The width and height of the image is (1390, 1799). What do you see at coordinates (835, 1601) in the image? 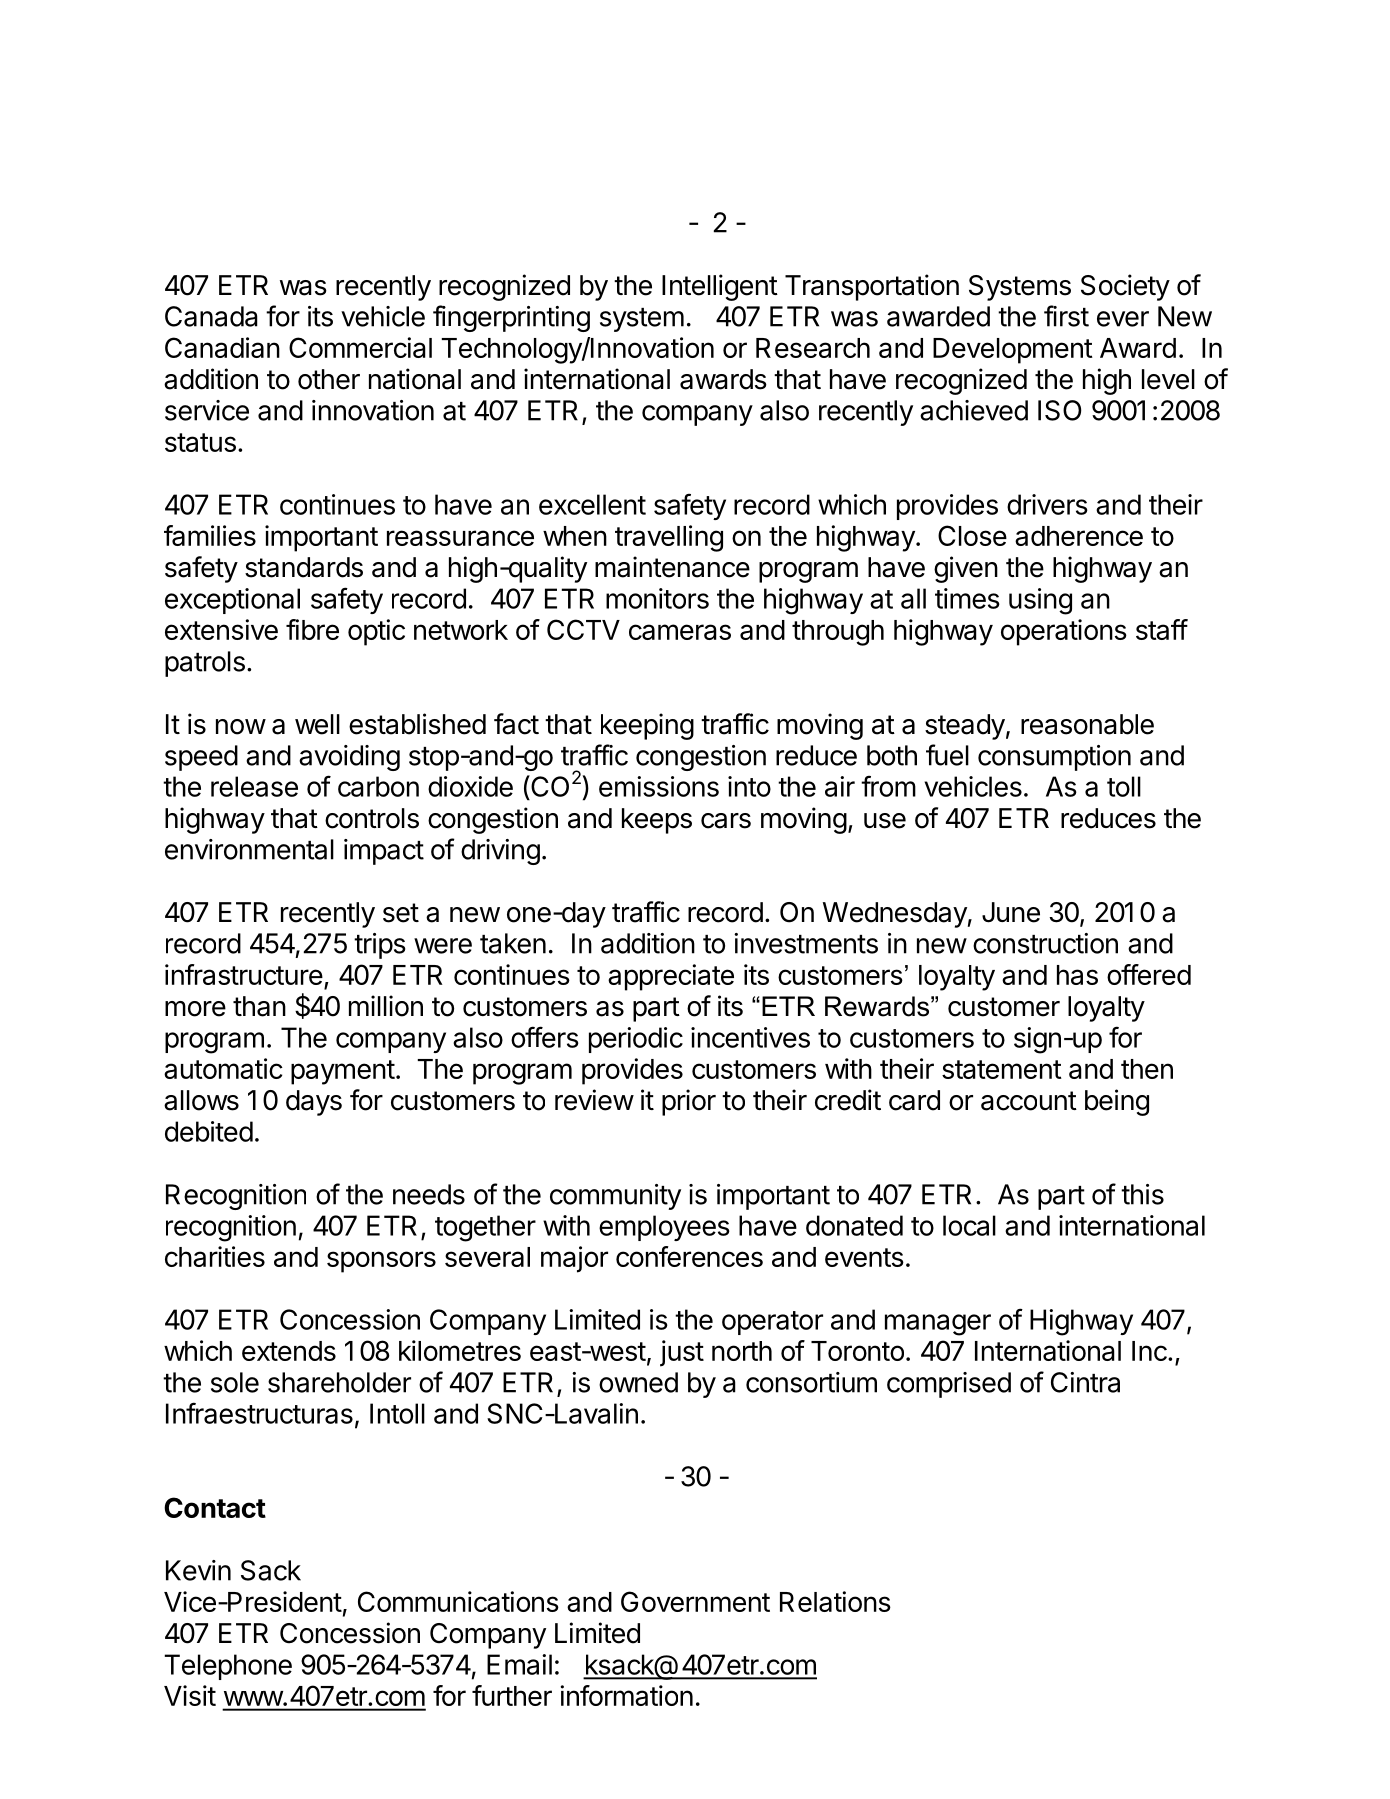
I see `Relations` at bounding box center [835, 1601].
